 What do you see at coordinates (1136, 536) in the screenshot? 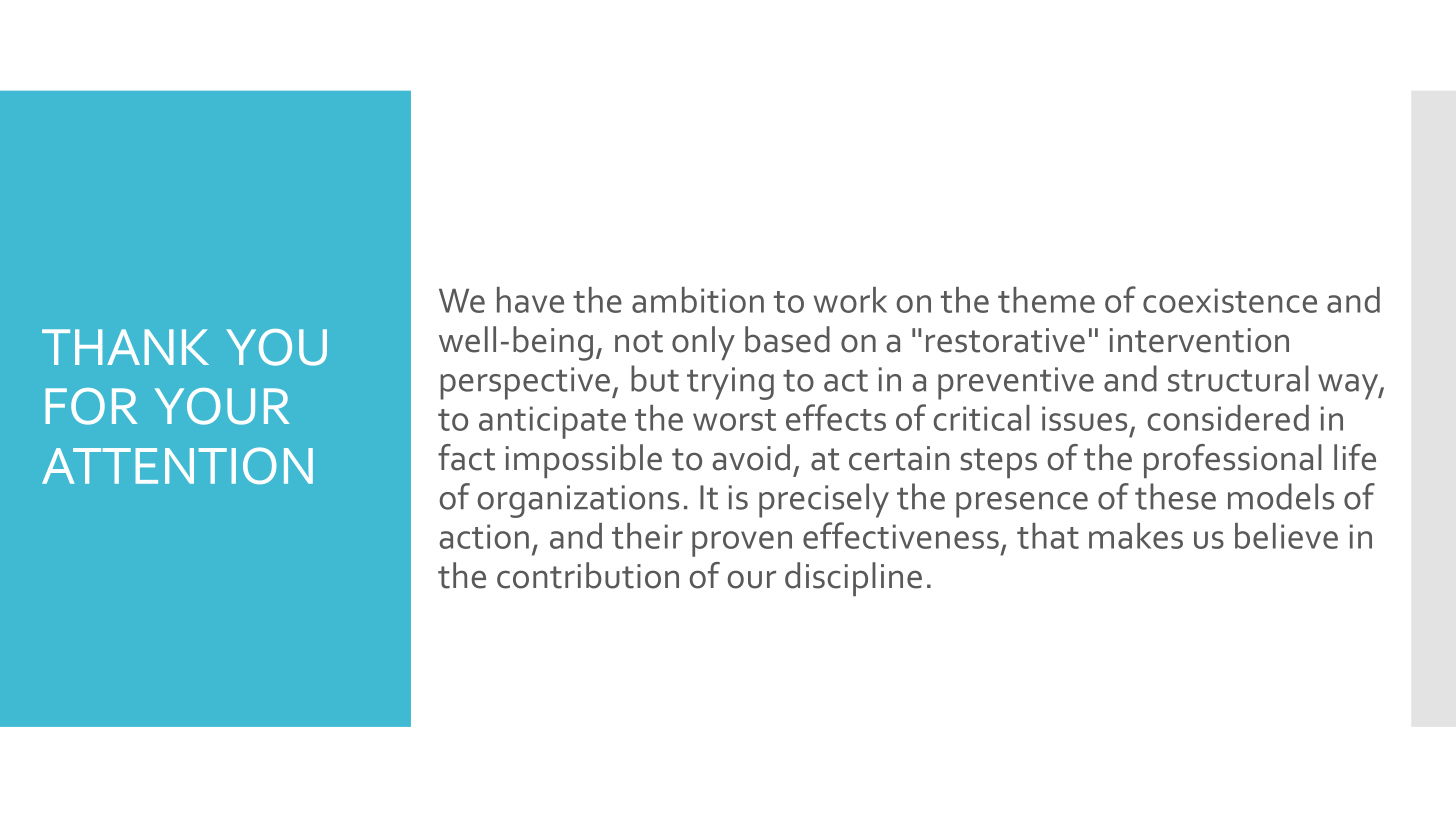
I see `makes` at bounding box center [1136, 536].
